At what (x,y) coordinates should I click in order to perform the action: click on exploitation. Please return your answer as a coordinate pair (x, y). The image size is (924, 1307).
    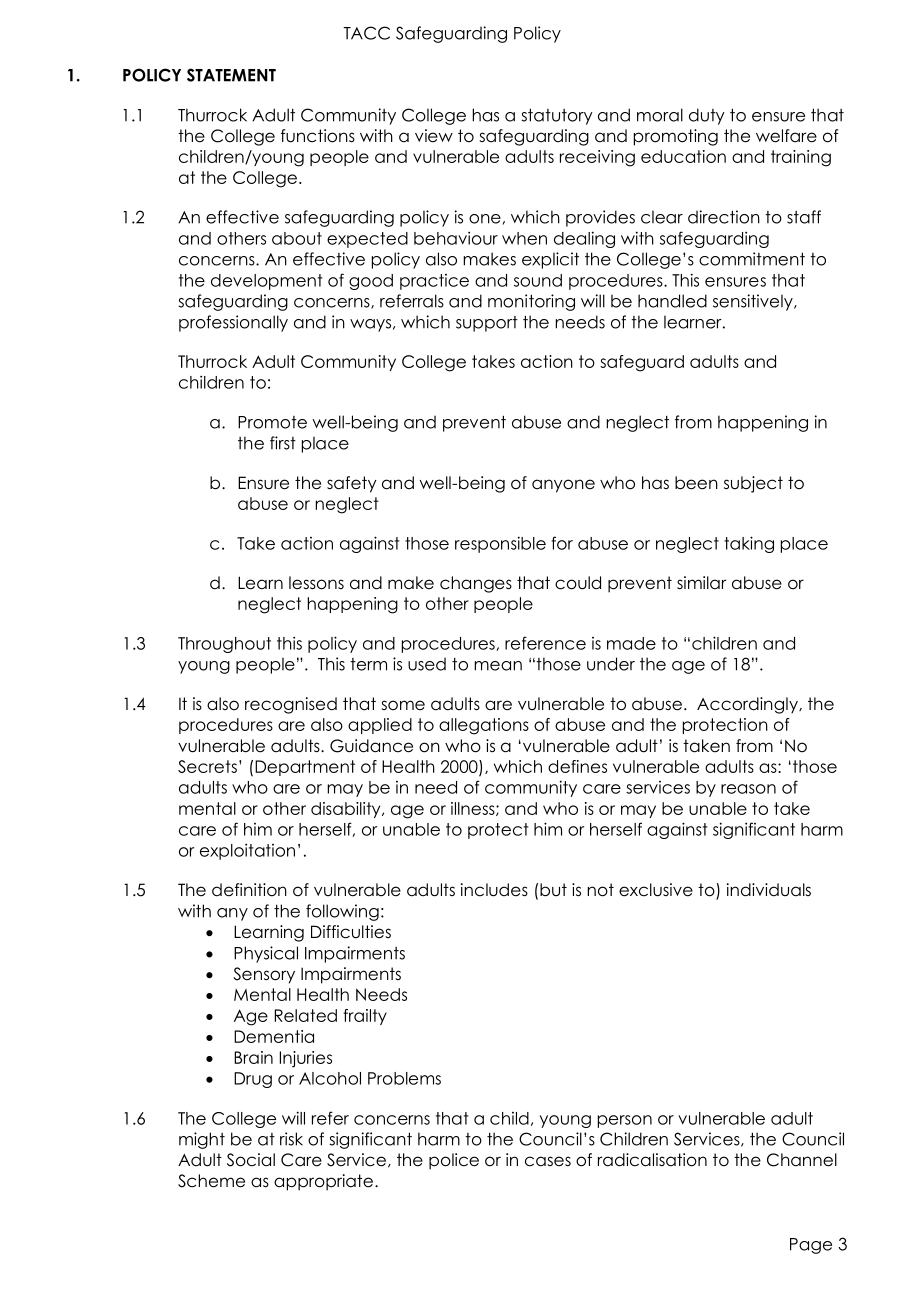
    Looking at the image, I should click on (247, 851).
